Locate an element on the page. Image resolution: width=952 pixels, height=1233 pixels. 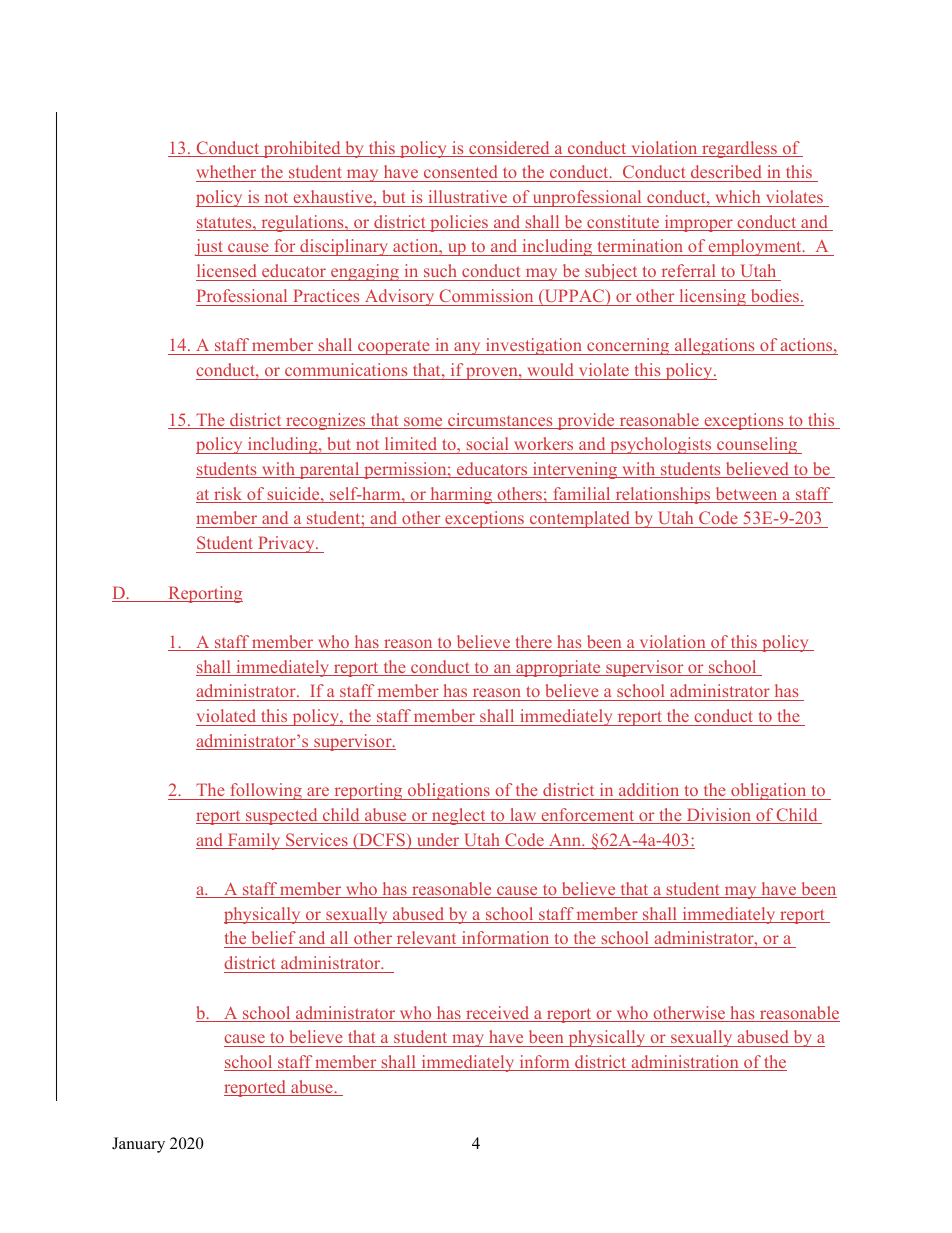
consented is located at coordinates (461, 173).
